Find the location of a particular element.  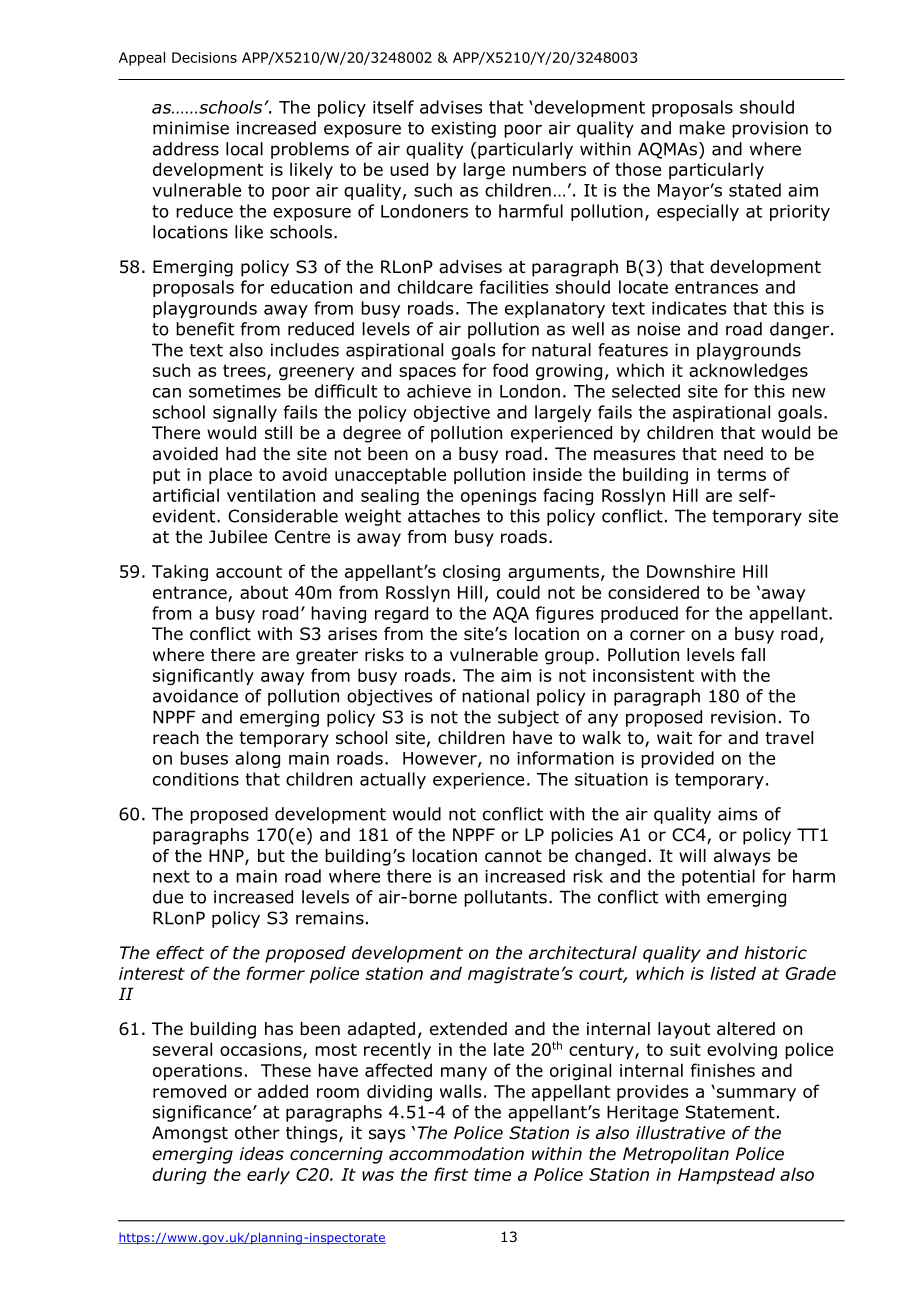

openings is located at coordinates (498, 497).
